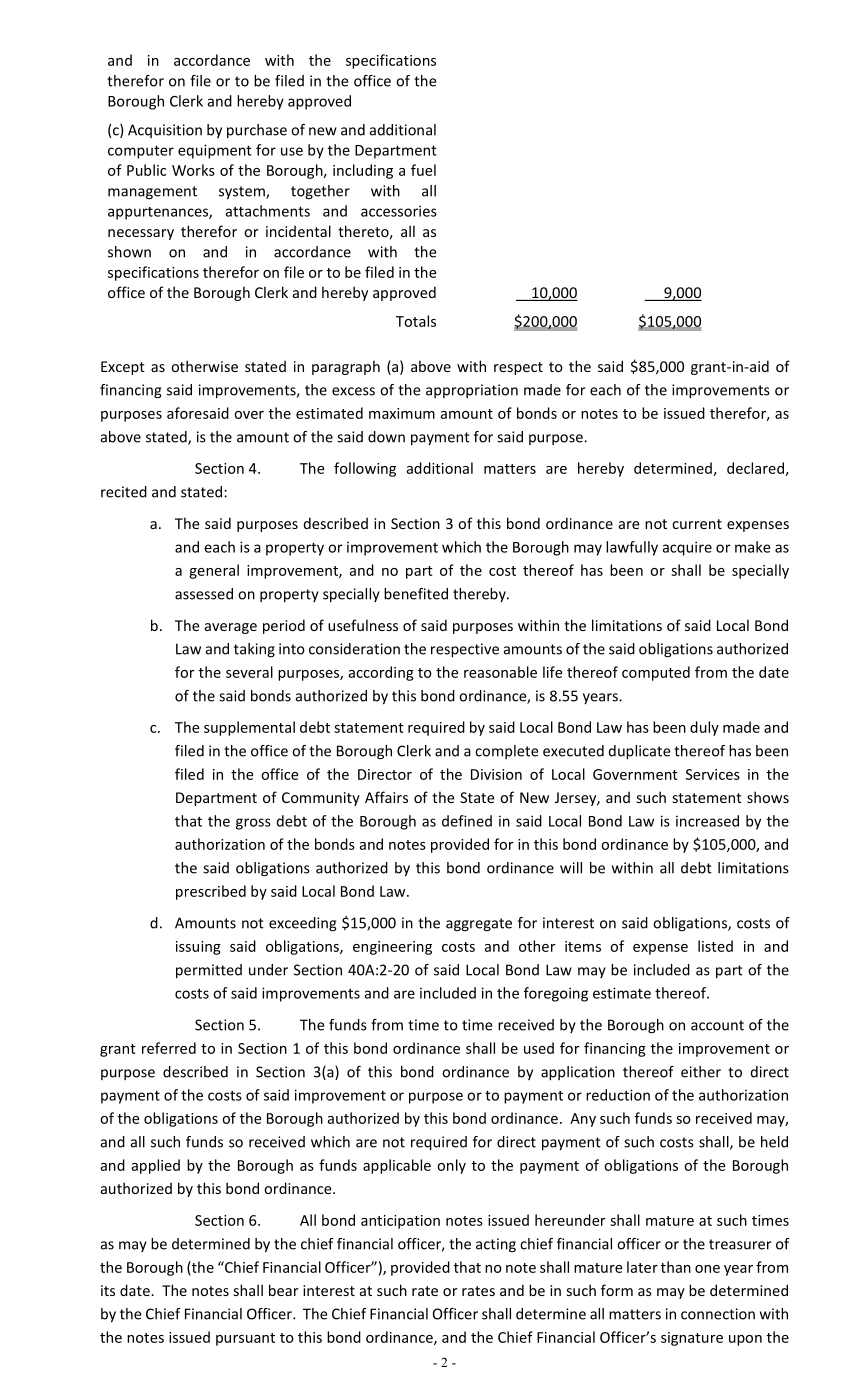 Image resolution: width=849 pixels, height=1400 pixels. What do you see at coordinates (715, 946) in the screenshot?
I see `listed` at bounding box center [715, 946].
